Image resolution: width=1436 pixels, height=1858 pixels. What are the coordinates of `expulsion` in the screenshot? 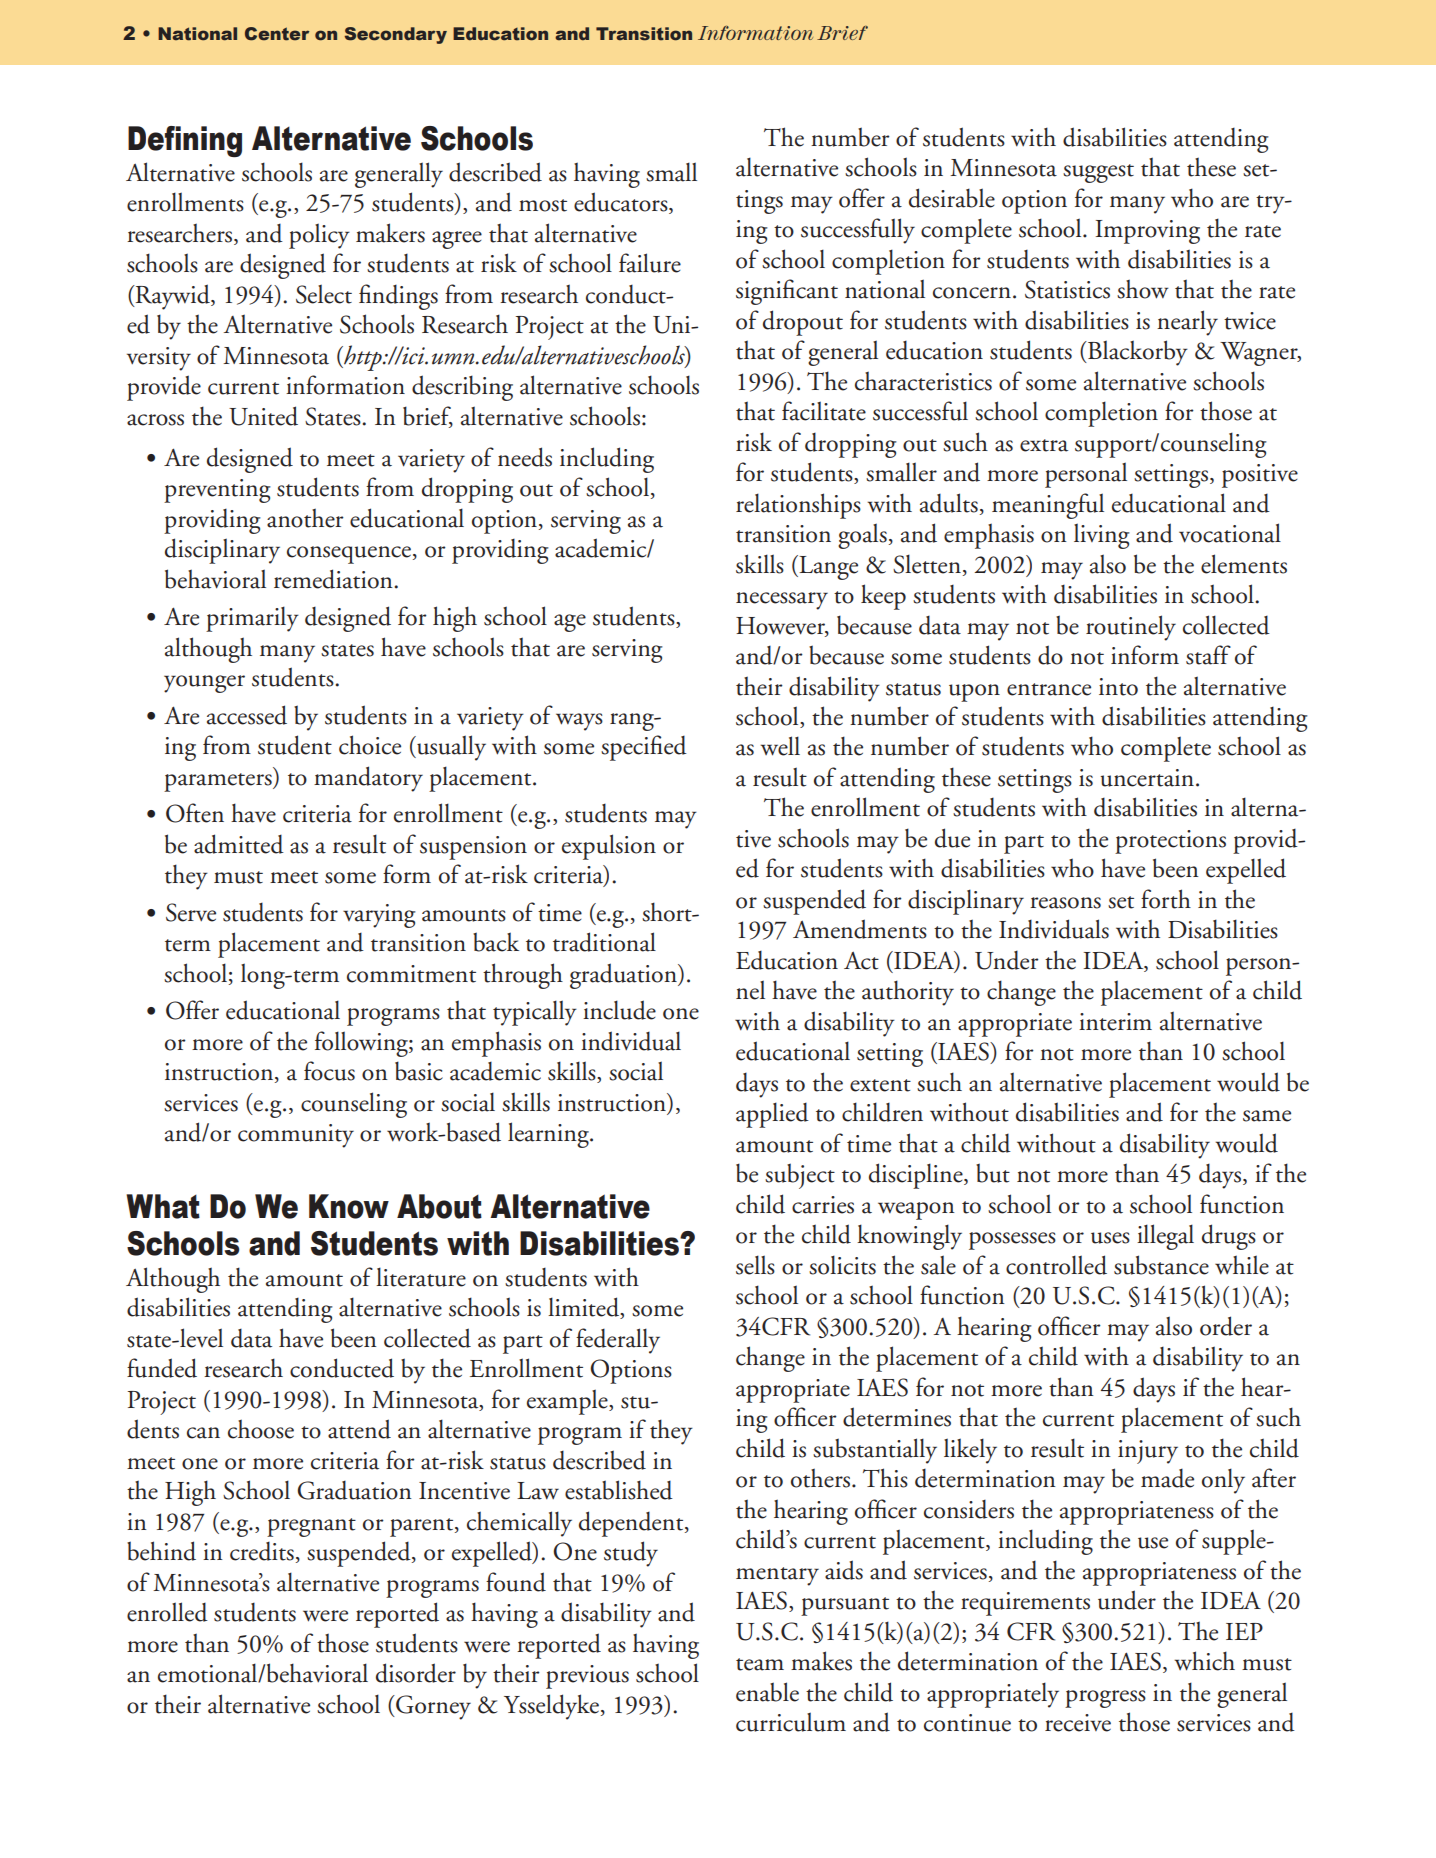 It's located at (609, 847).
